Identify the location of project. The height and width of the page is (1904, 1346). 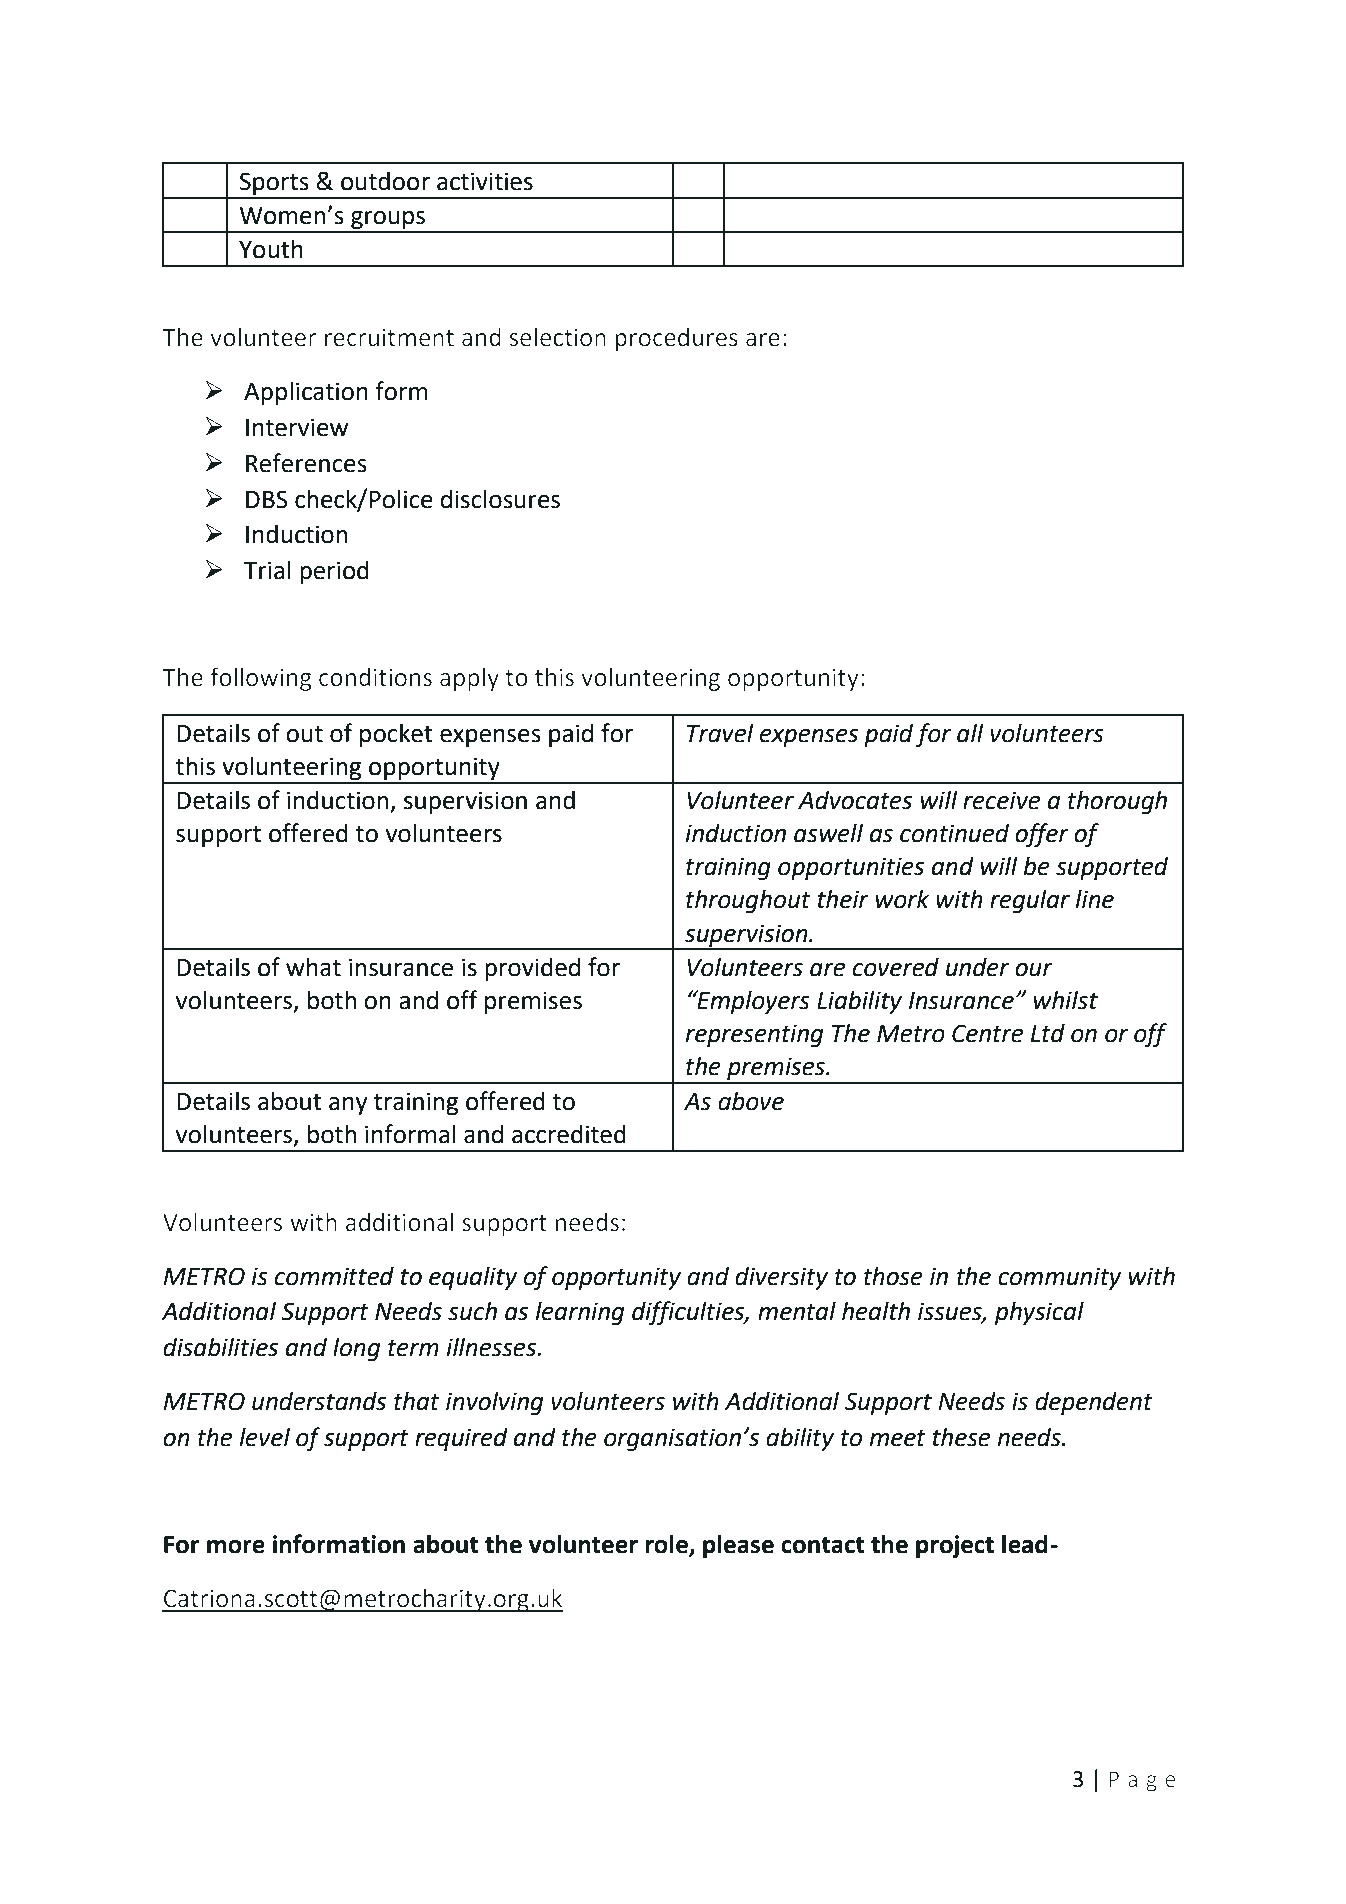
(955, 1546).
